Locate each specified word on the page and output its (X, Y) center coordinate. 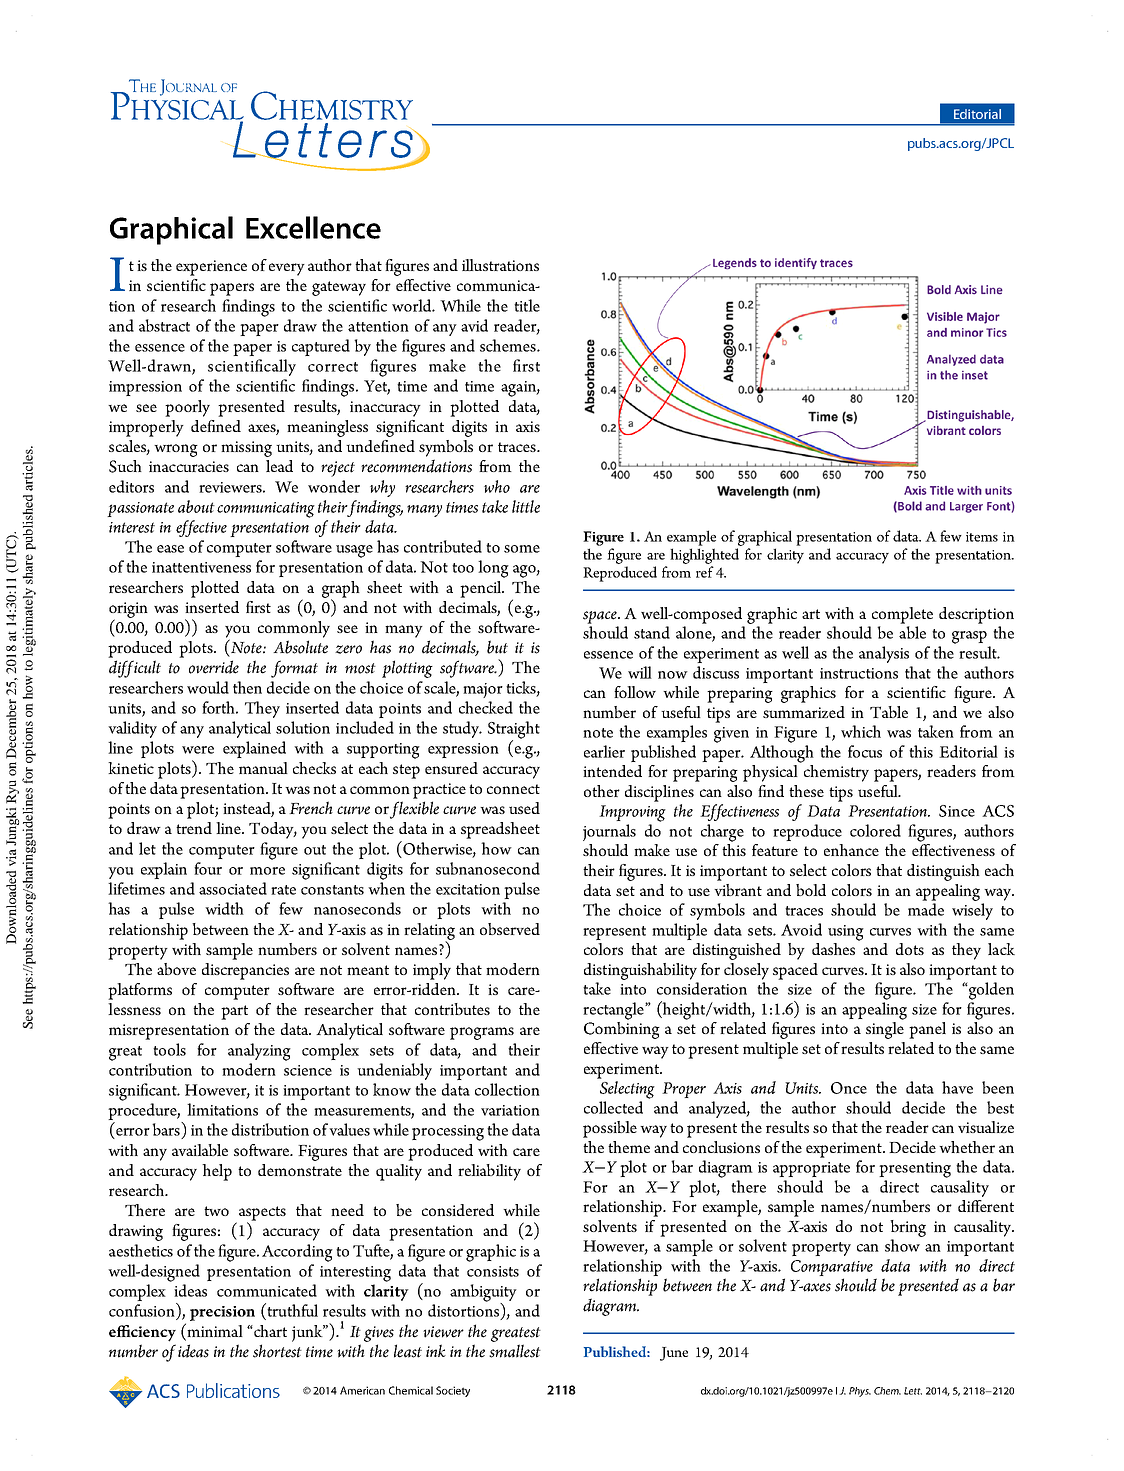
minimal (214, 1330)
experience (211, 268)
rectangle (614, 1011)
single (885, 1030)
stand (652, 632)
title (527, 305)
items (982, 537)
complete (902, 615)
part (234, 1012)
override (214, 667)
